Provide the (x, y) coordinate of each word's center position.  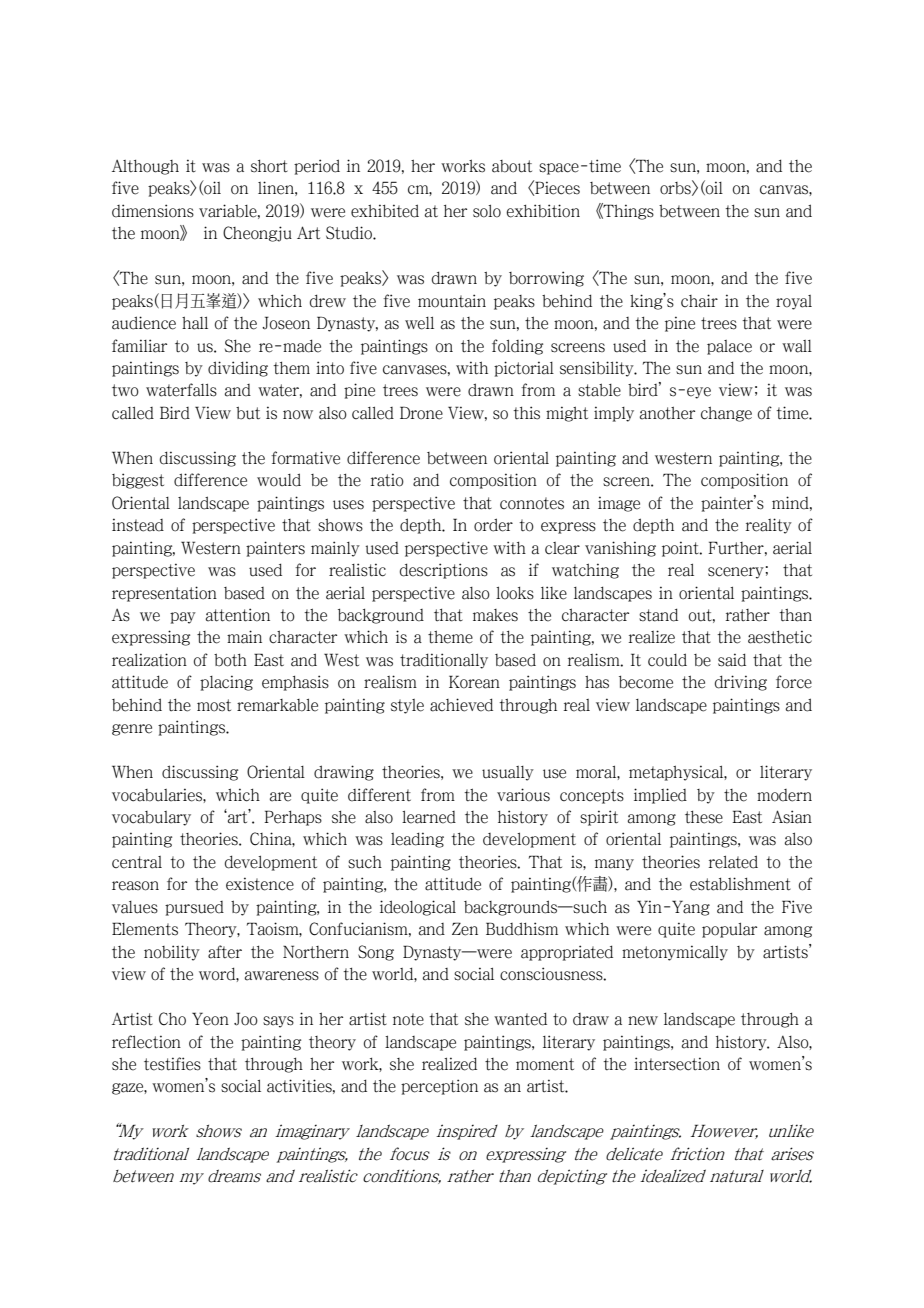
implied (660, 796)
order (493, 525)
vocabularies (158, 795)
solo (487, 211)
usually (508, 773)
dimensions (153, 211)
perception (439, 1087)
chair (699, 301)
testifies (172, 1064)
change (726, 414)
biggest (138, 481)
